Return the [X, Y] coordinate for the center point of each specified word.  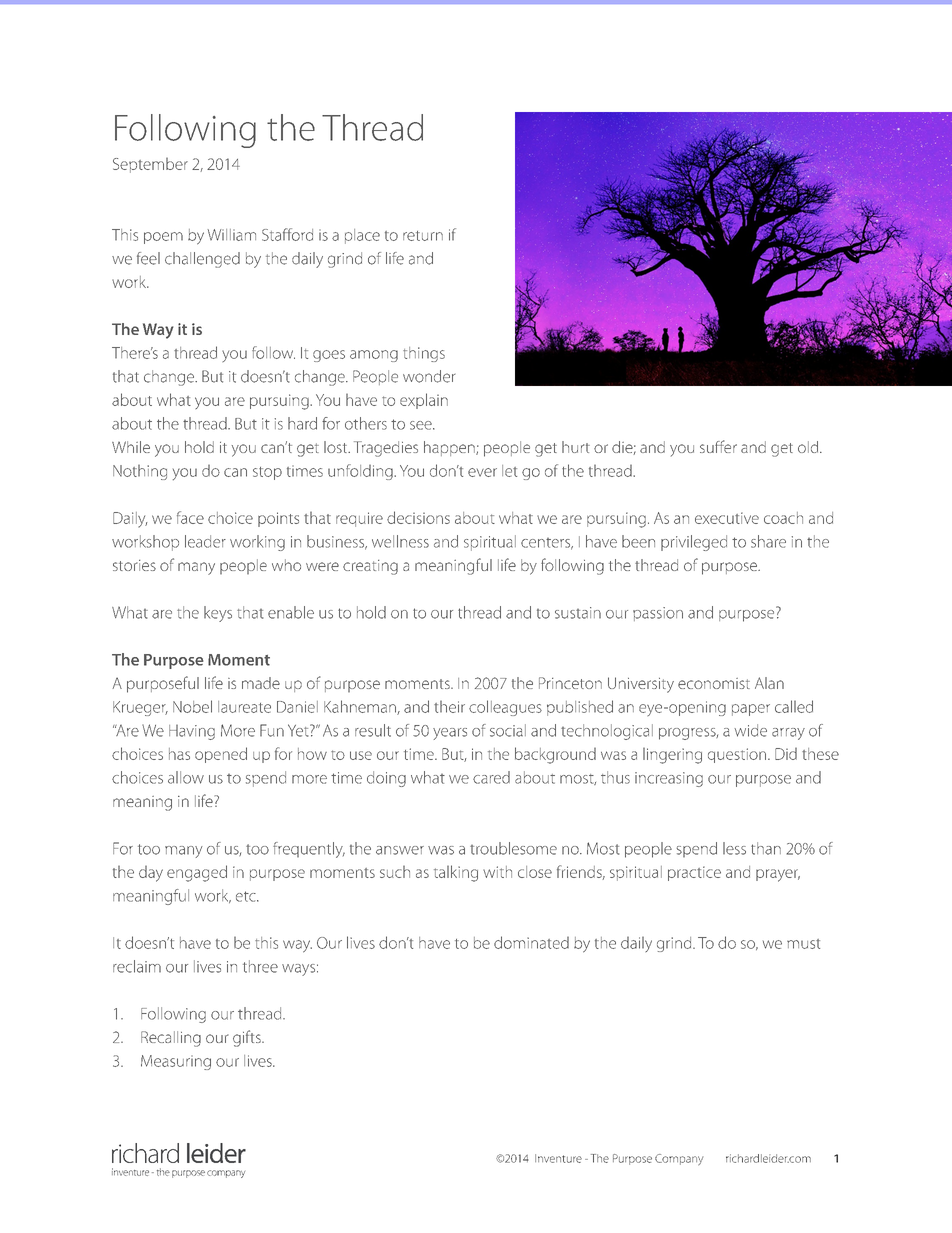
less [734, 848]
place [362, 236]
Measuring [176, 1062]
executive [727, 518]
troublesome [513, 848]
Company [679, 1160]
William [231, 235]
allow [186, 777]
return [423, 236]
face [190, 517]
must [803, 944]
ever [482, 472]
